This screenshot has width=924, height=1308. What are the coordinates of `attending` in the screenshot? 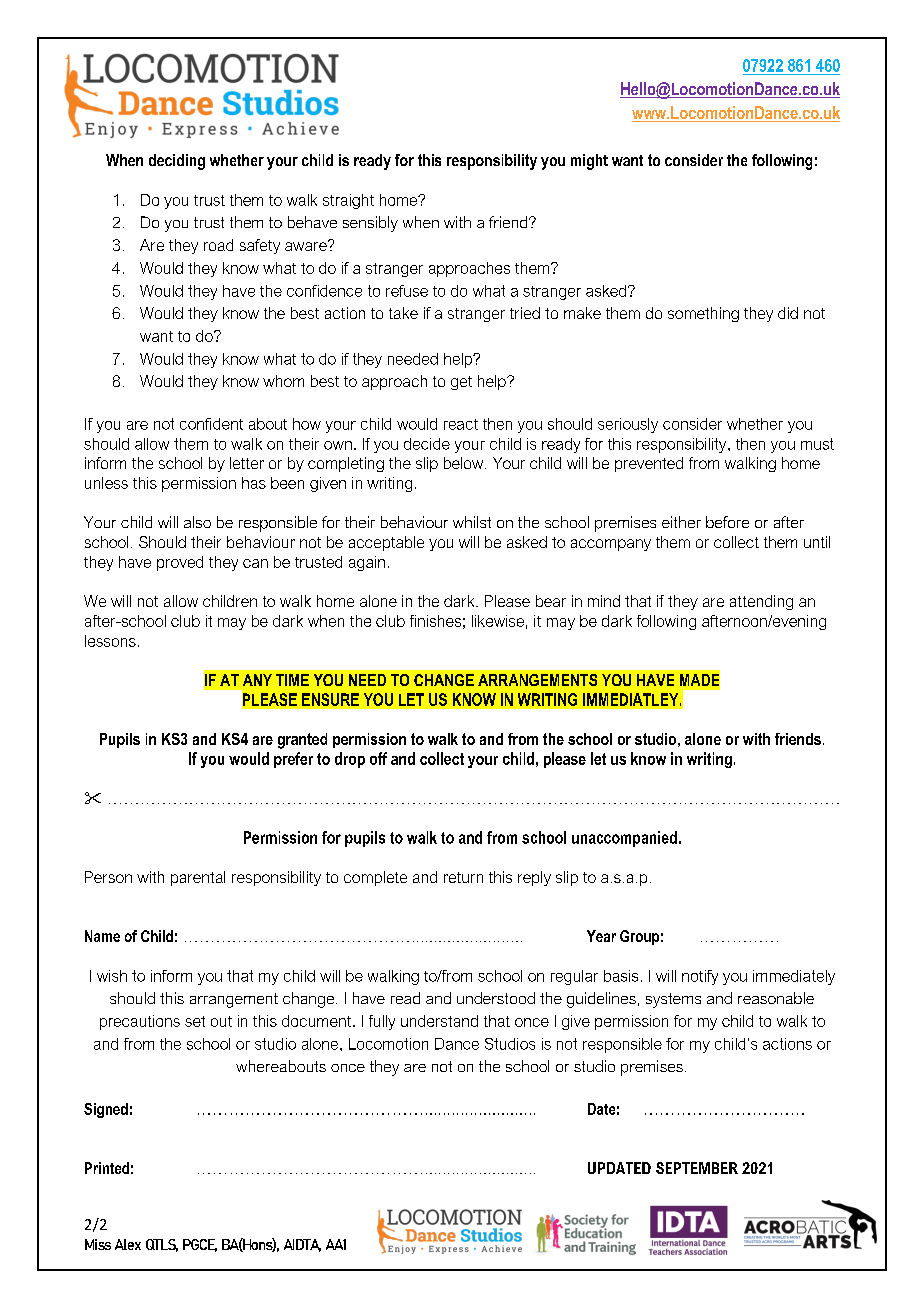 It's located at (761, 602).
